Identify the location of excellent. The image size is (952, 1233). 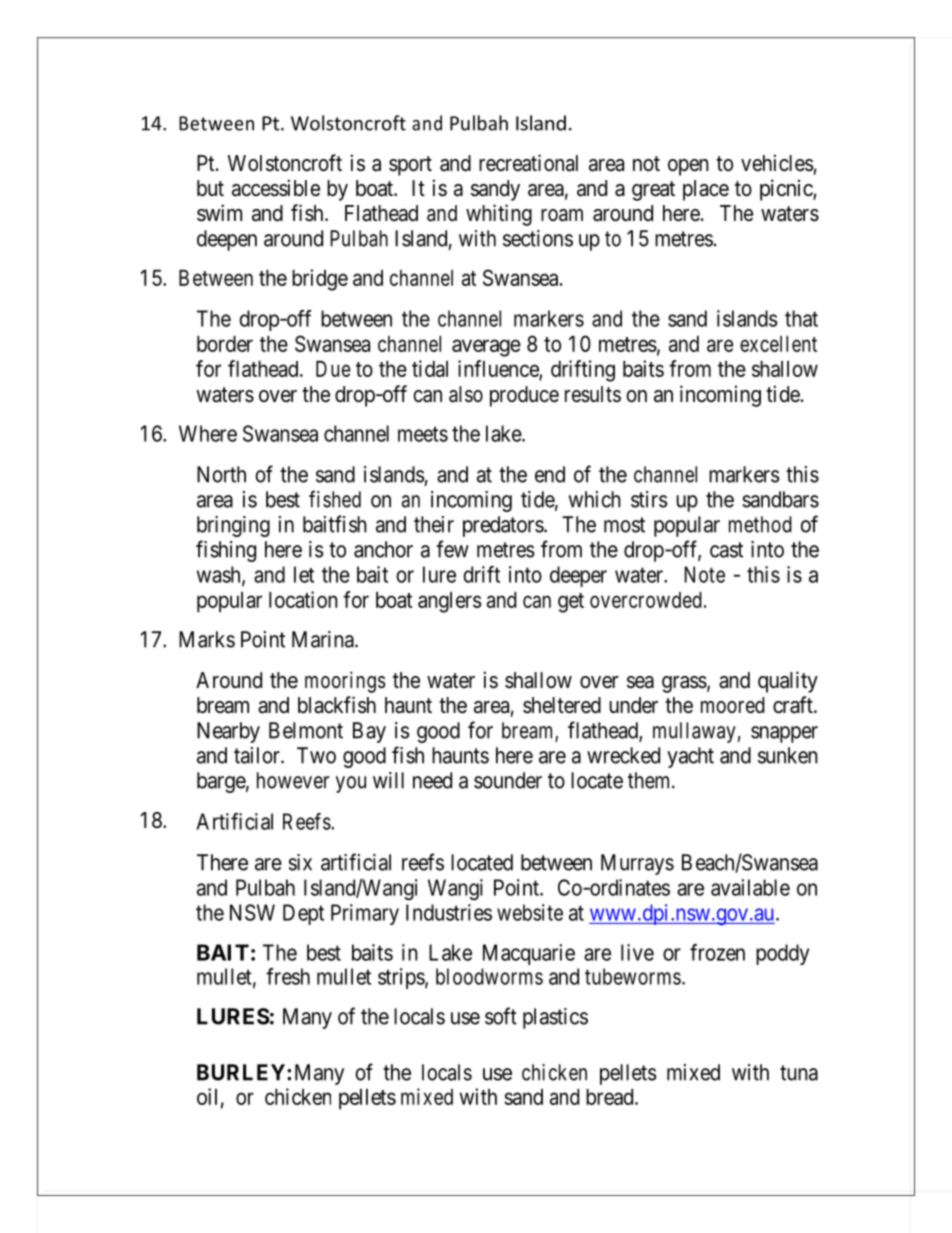
(778, 344).
